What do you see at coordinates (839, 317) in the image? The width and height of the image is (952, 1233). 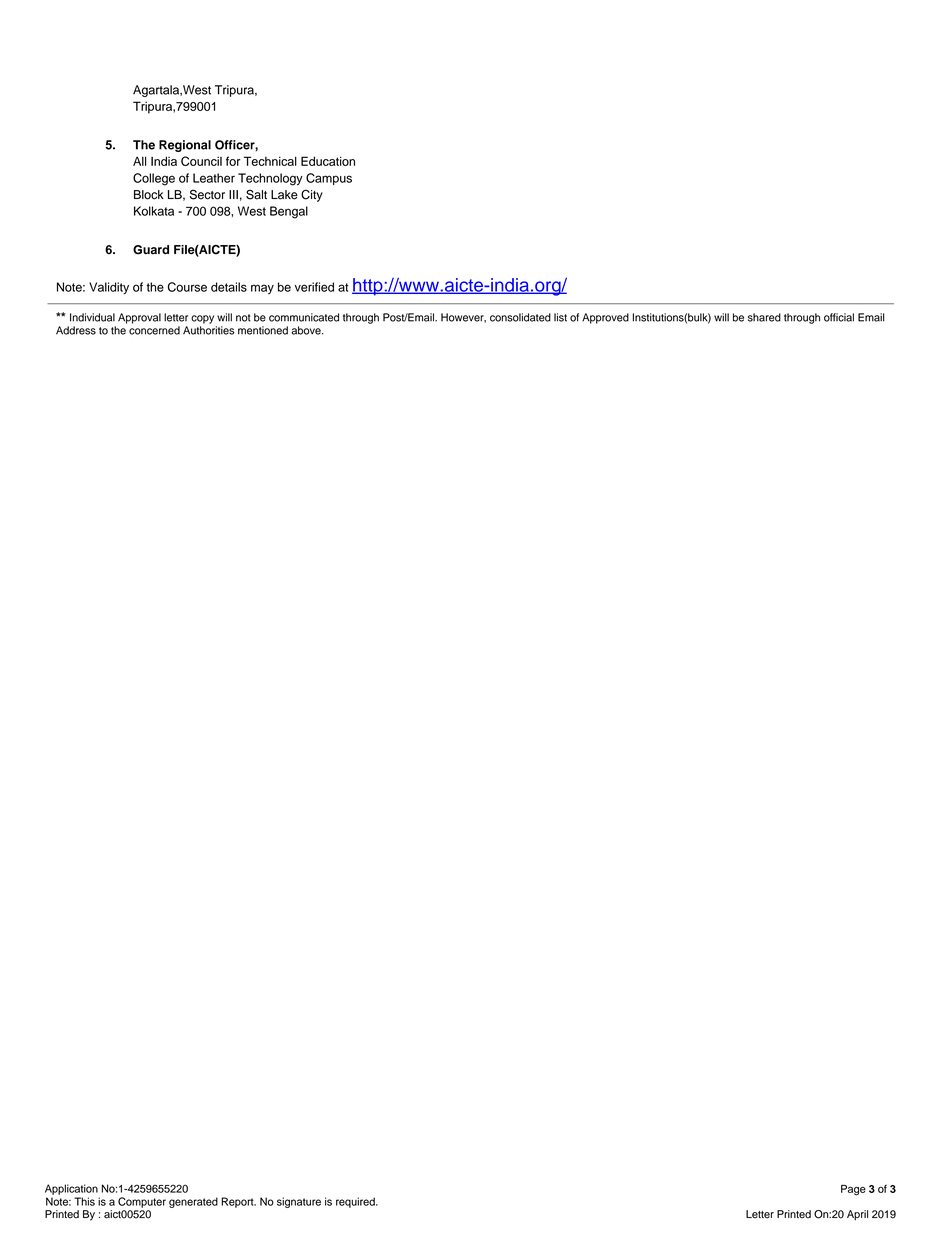 I see `official` at bounding box center [839, 317].
